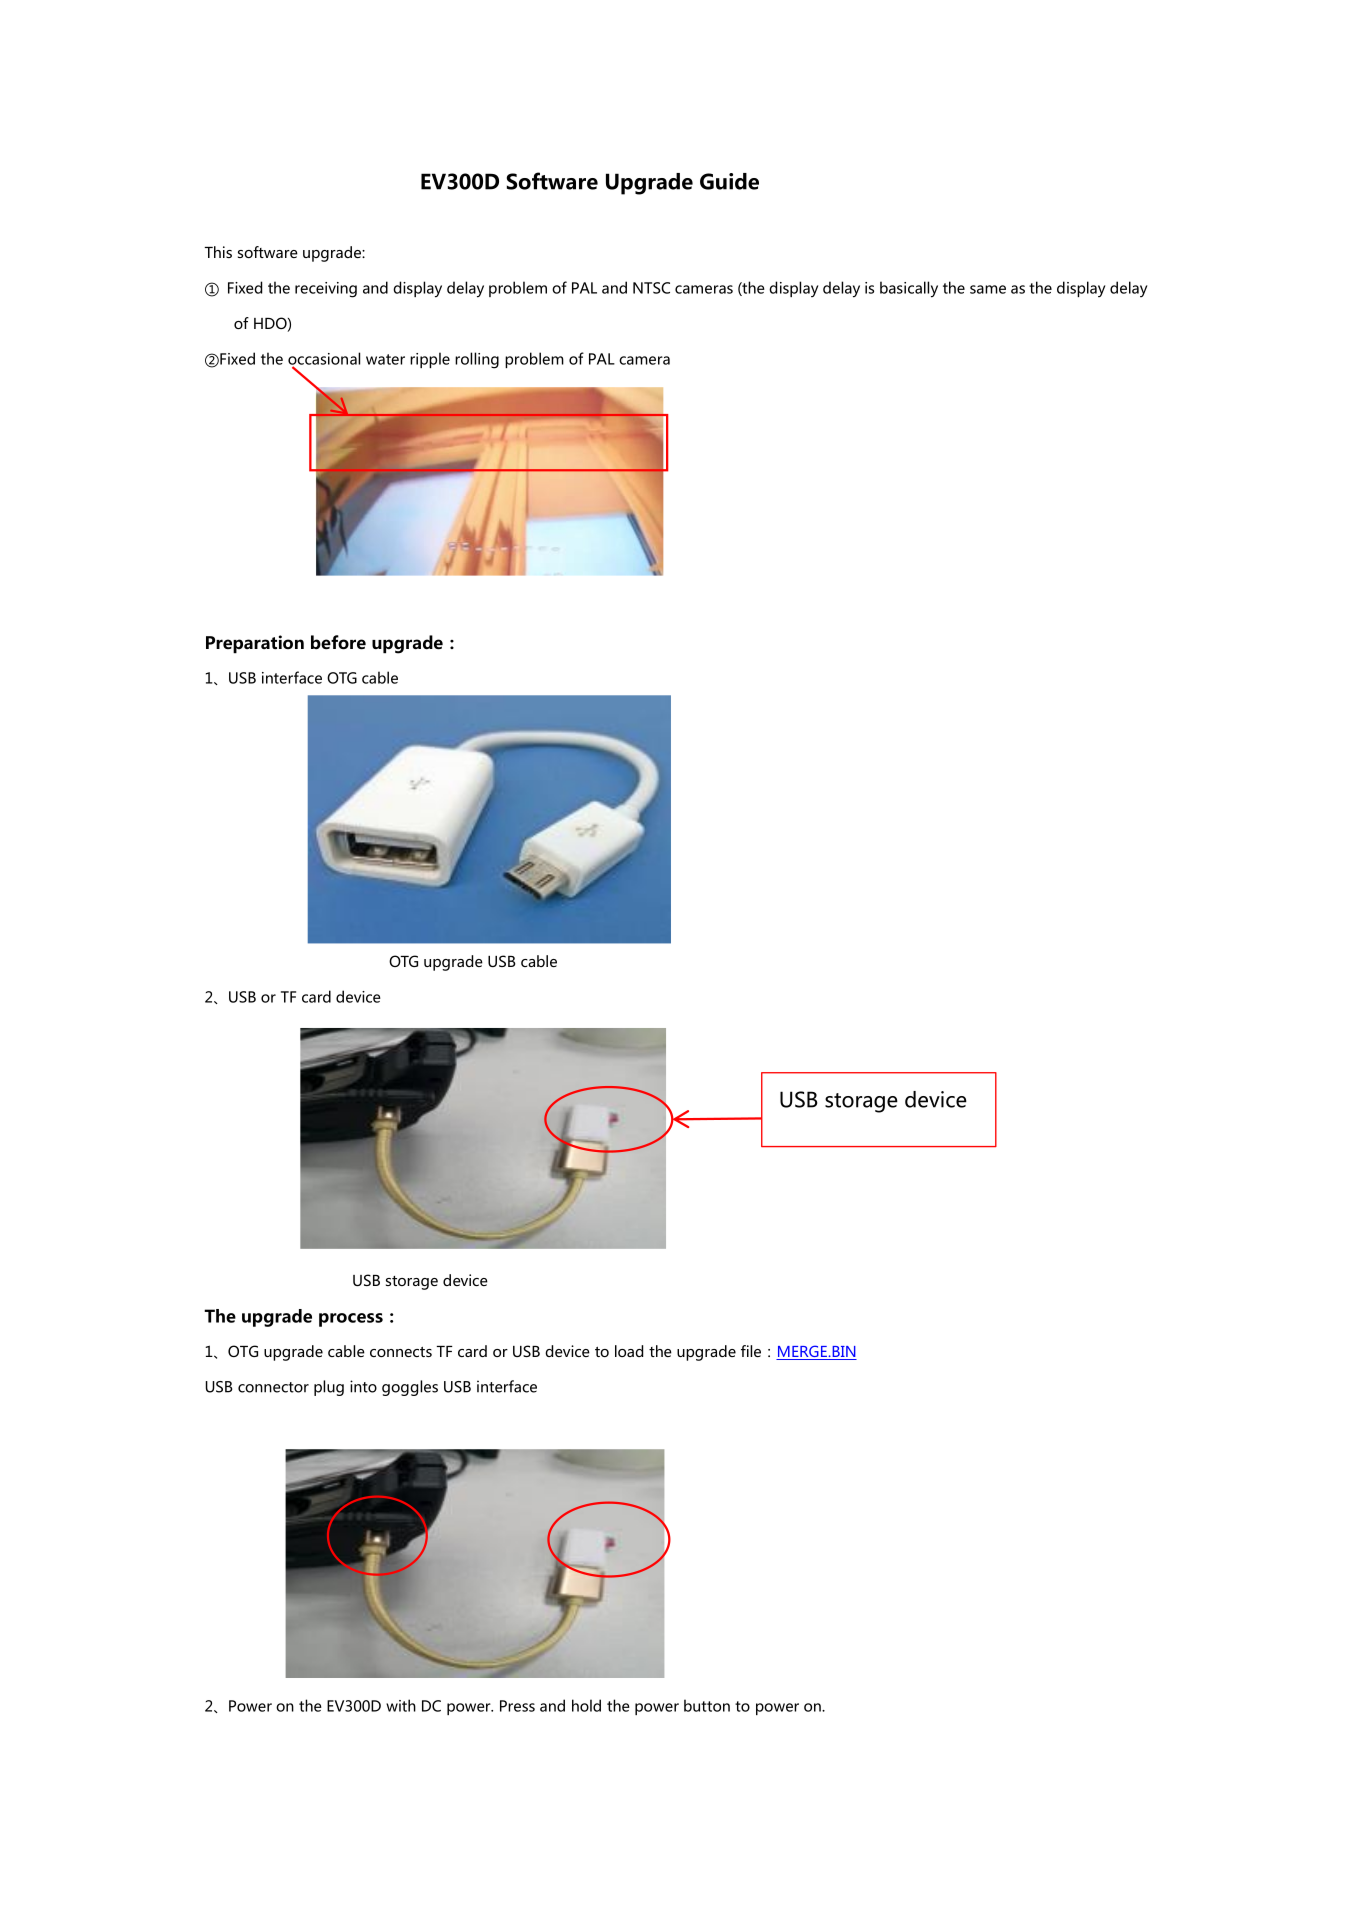 The width and height of the page is (1352, 1913). I want to click on basically, so click(909, 289).
